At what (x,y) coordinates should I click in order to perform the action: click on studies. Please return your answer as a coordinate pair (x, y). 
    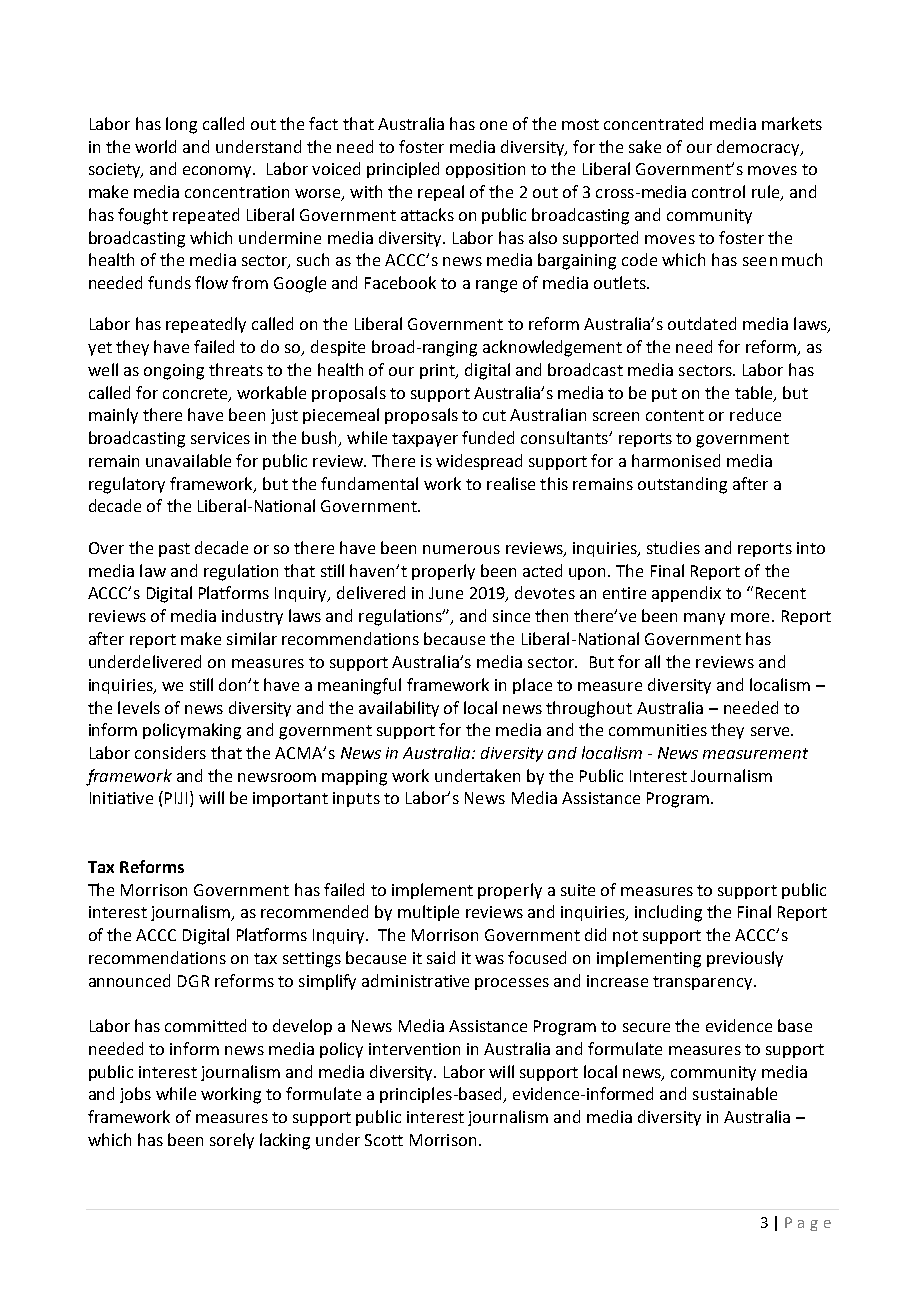
    Looking at the image, I should click on (673, 547).
